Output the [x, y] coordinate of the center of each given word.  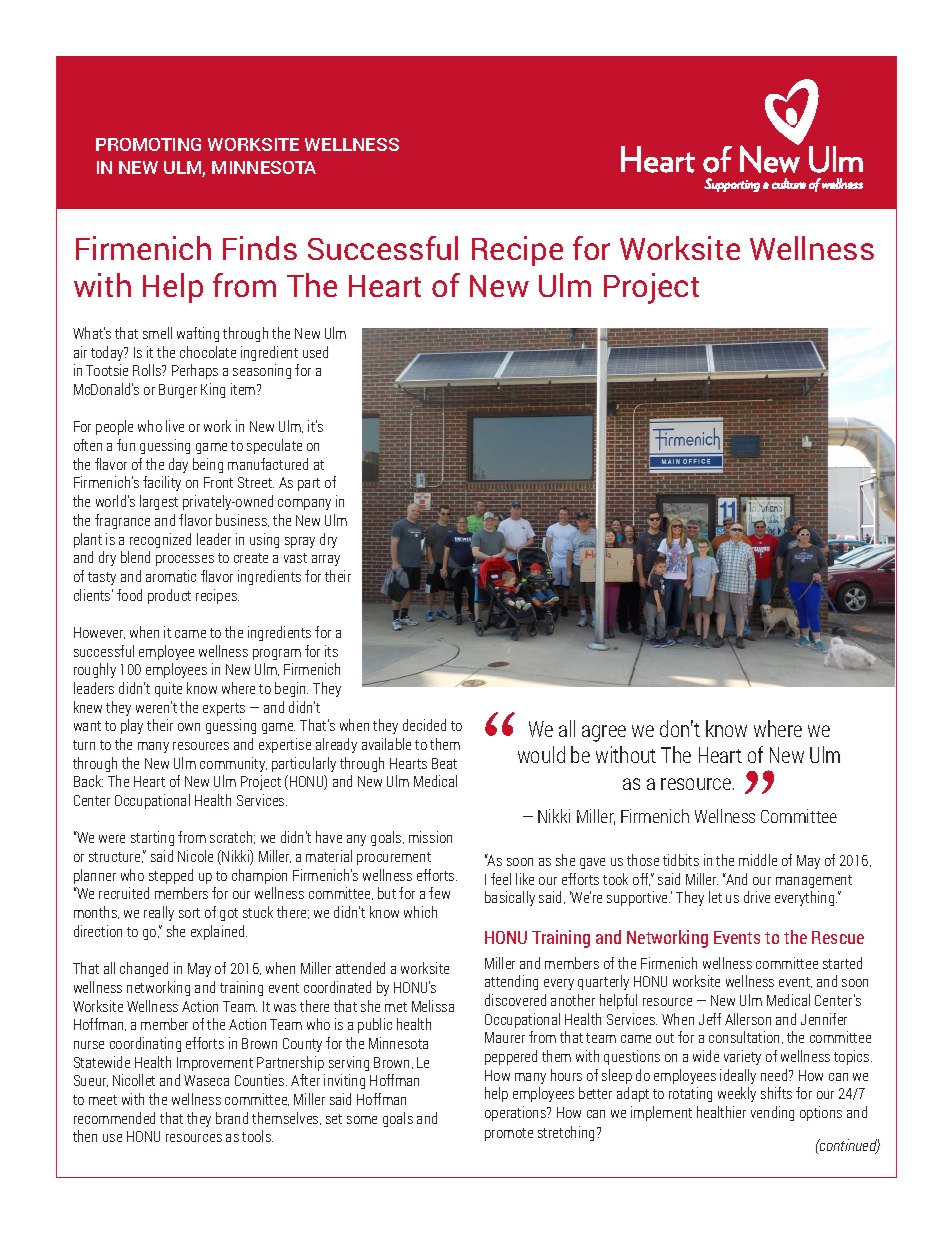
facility [162, 483]
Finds [260, 248]
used [315, 352]
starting [152, 838]
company [304, 504]
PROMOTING [148, 144]
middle [758, 860]
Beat [444, 763]
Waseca [206, 1080]
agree [604, 733]
